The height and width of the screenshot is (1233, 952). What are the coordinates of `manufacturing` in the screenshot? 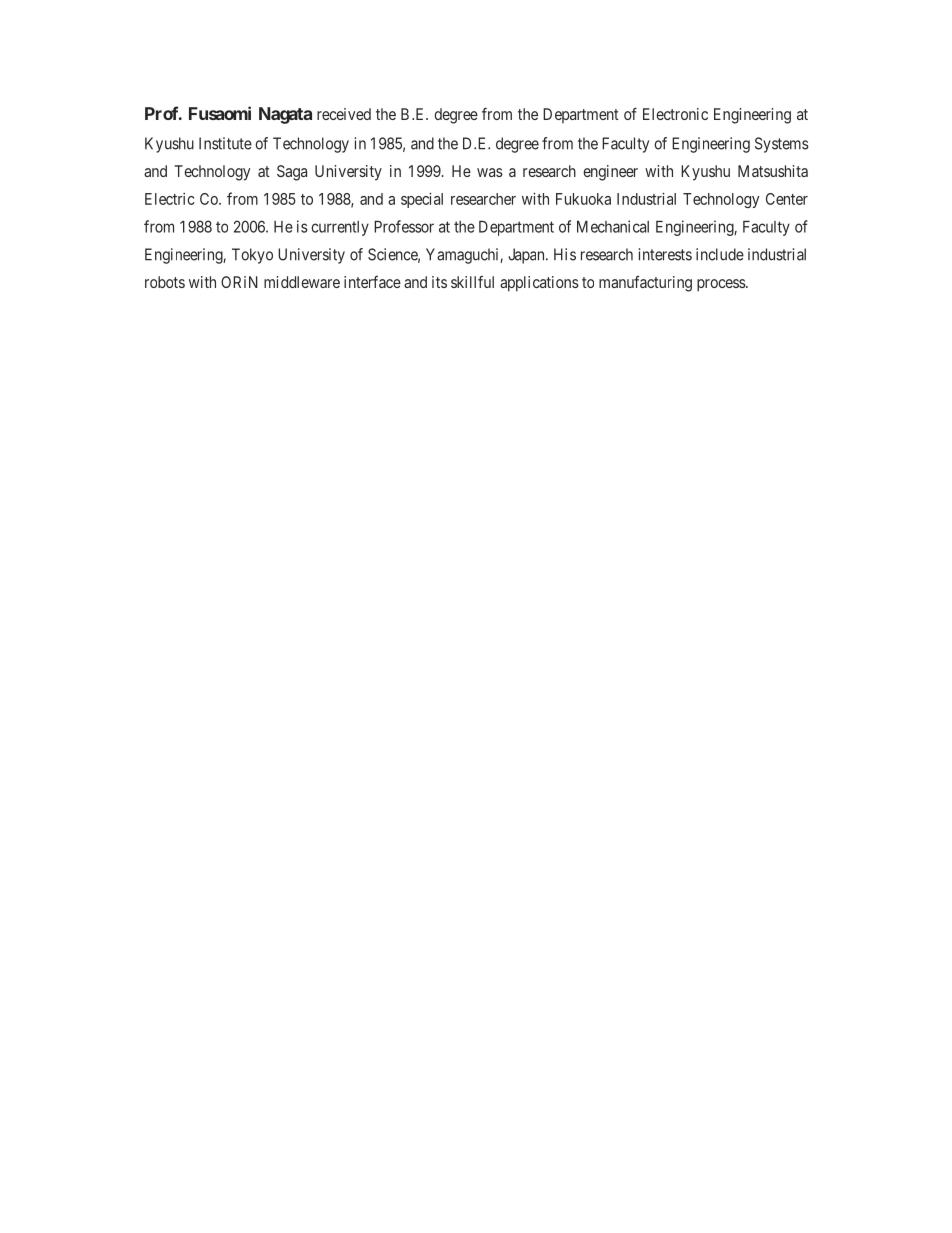 It's located at (645, 284).
